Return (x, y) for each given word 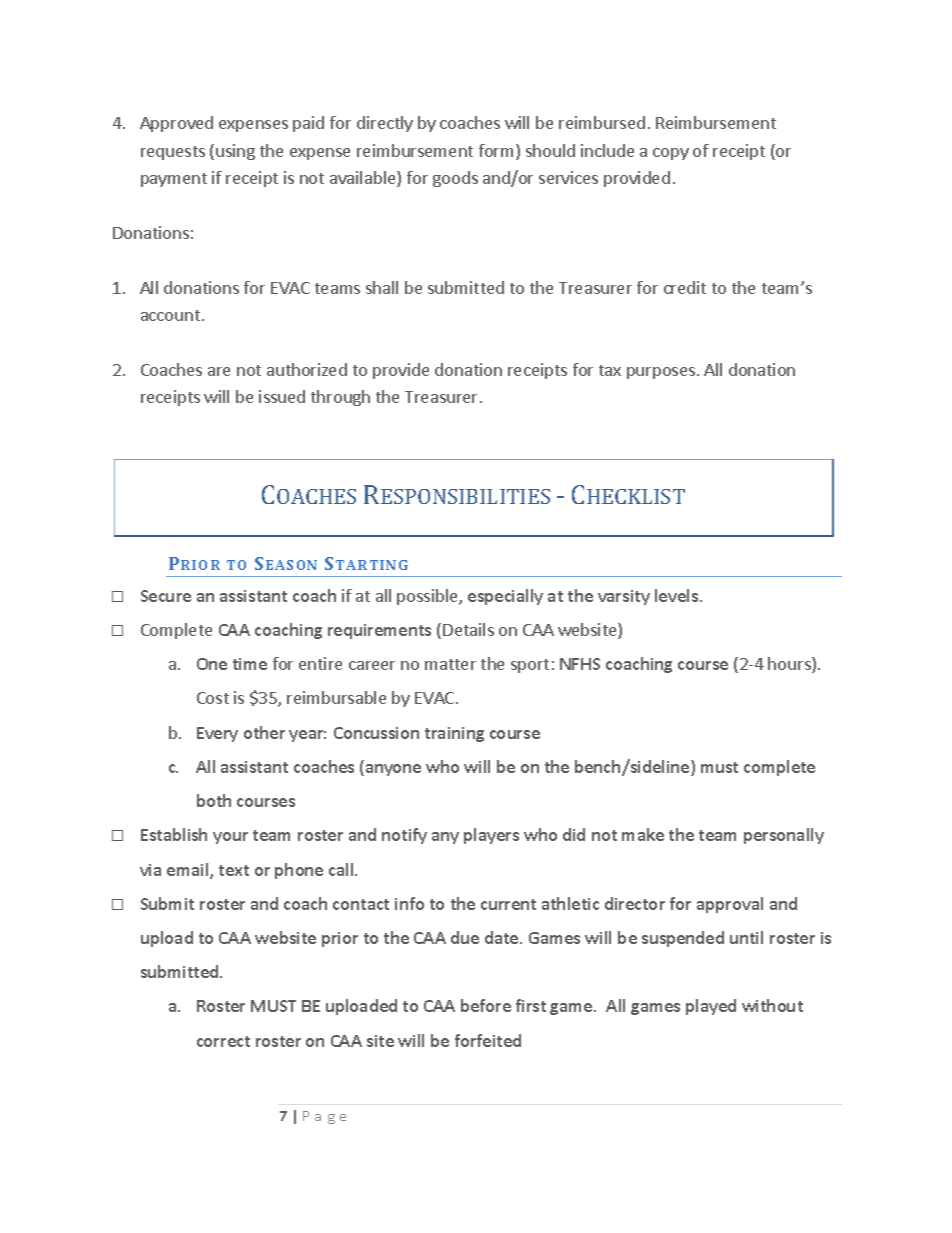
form (498, 152)
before (486, 1005)
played (711, 1007)
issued (282, 396)
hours (790, 665)
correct (223, 1041)
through (340, 398)
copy (671, 154)
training (454, 734)
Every (217, 734)
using (235, 152)
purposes (662, 373)
